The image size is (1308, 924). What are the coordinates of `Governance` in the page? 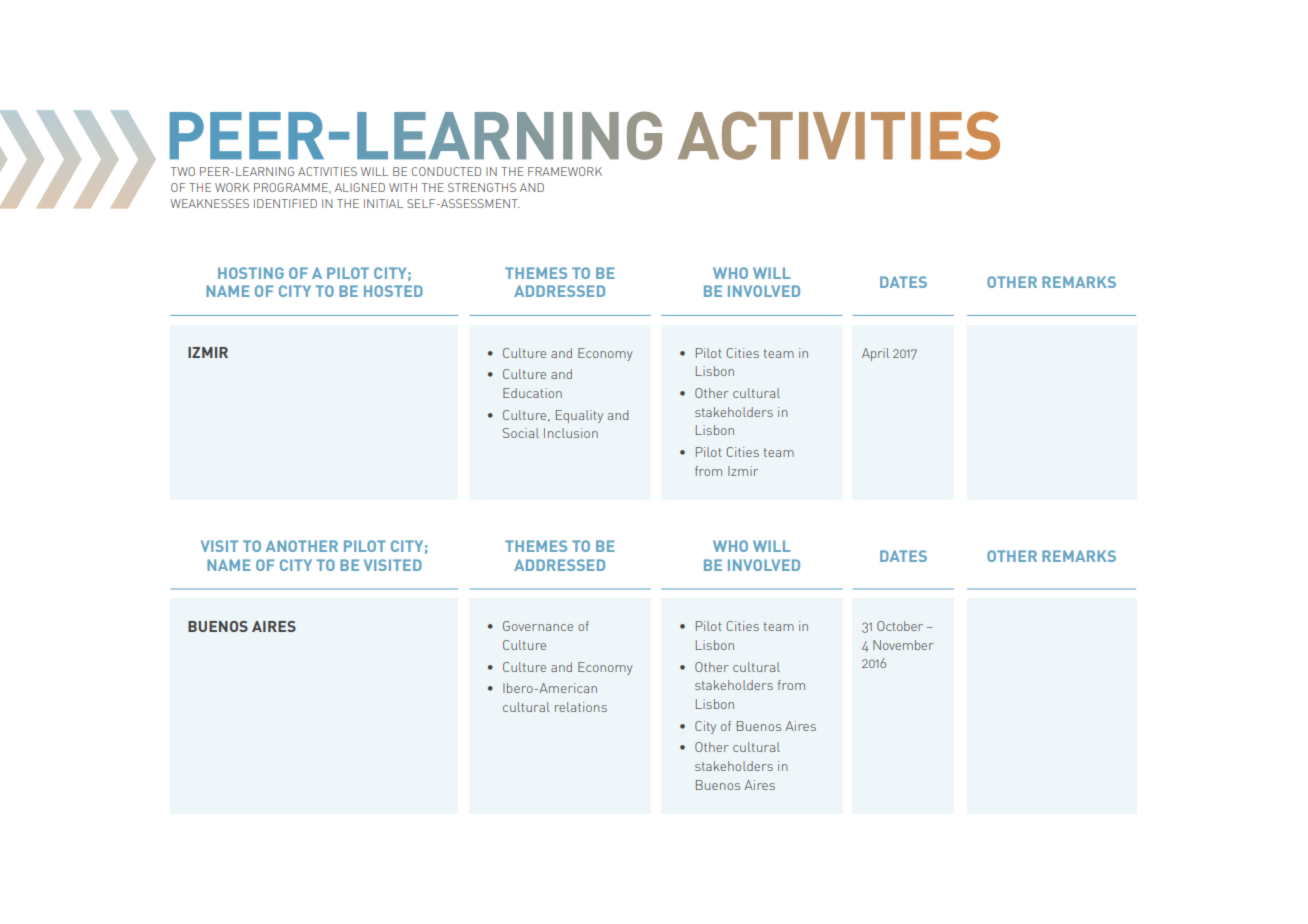 It's located at (538, 626).
